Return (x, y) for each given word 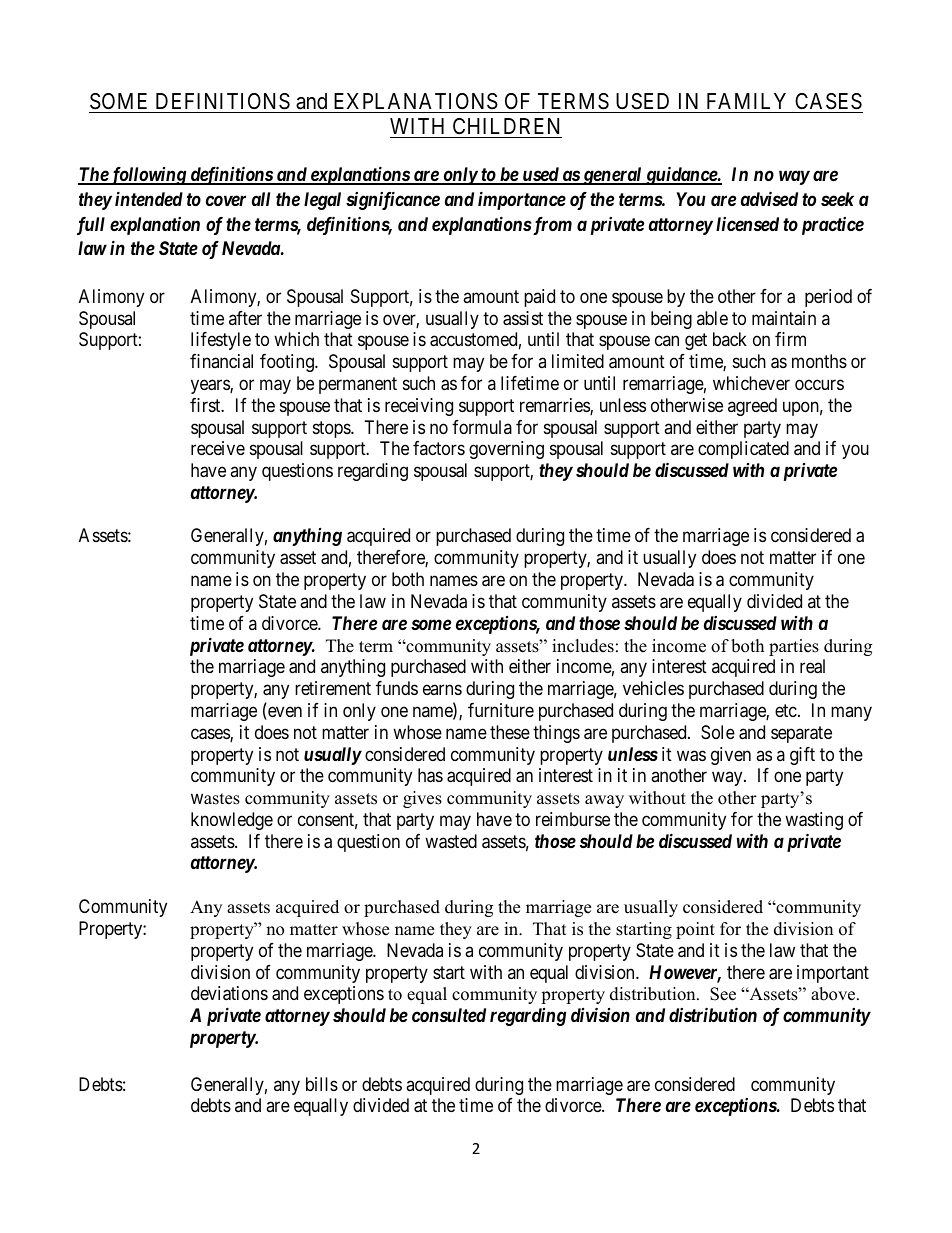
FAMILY (746, 101)
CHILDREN (506, 126)
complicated (743, 450)
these (510, 732)
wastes (215, 799)
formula (482, 427)
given (731, 756)
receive (218, 448)
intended (149, 198)
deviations (229, 993)
